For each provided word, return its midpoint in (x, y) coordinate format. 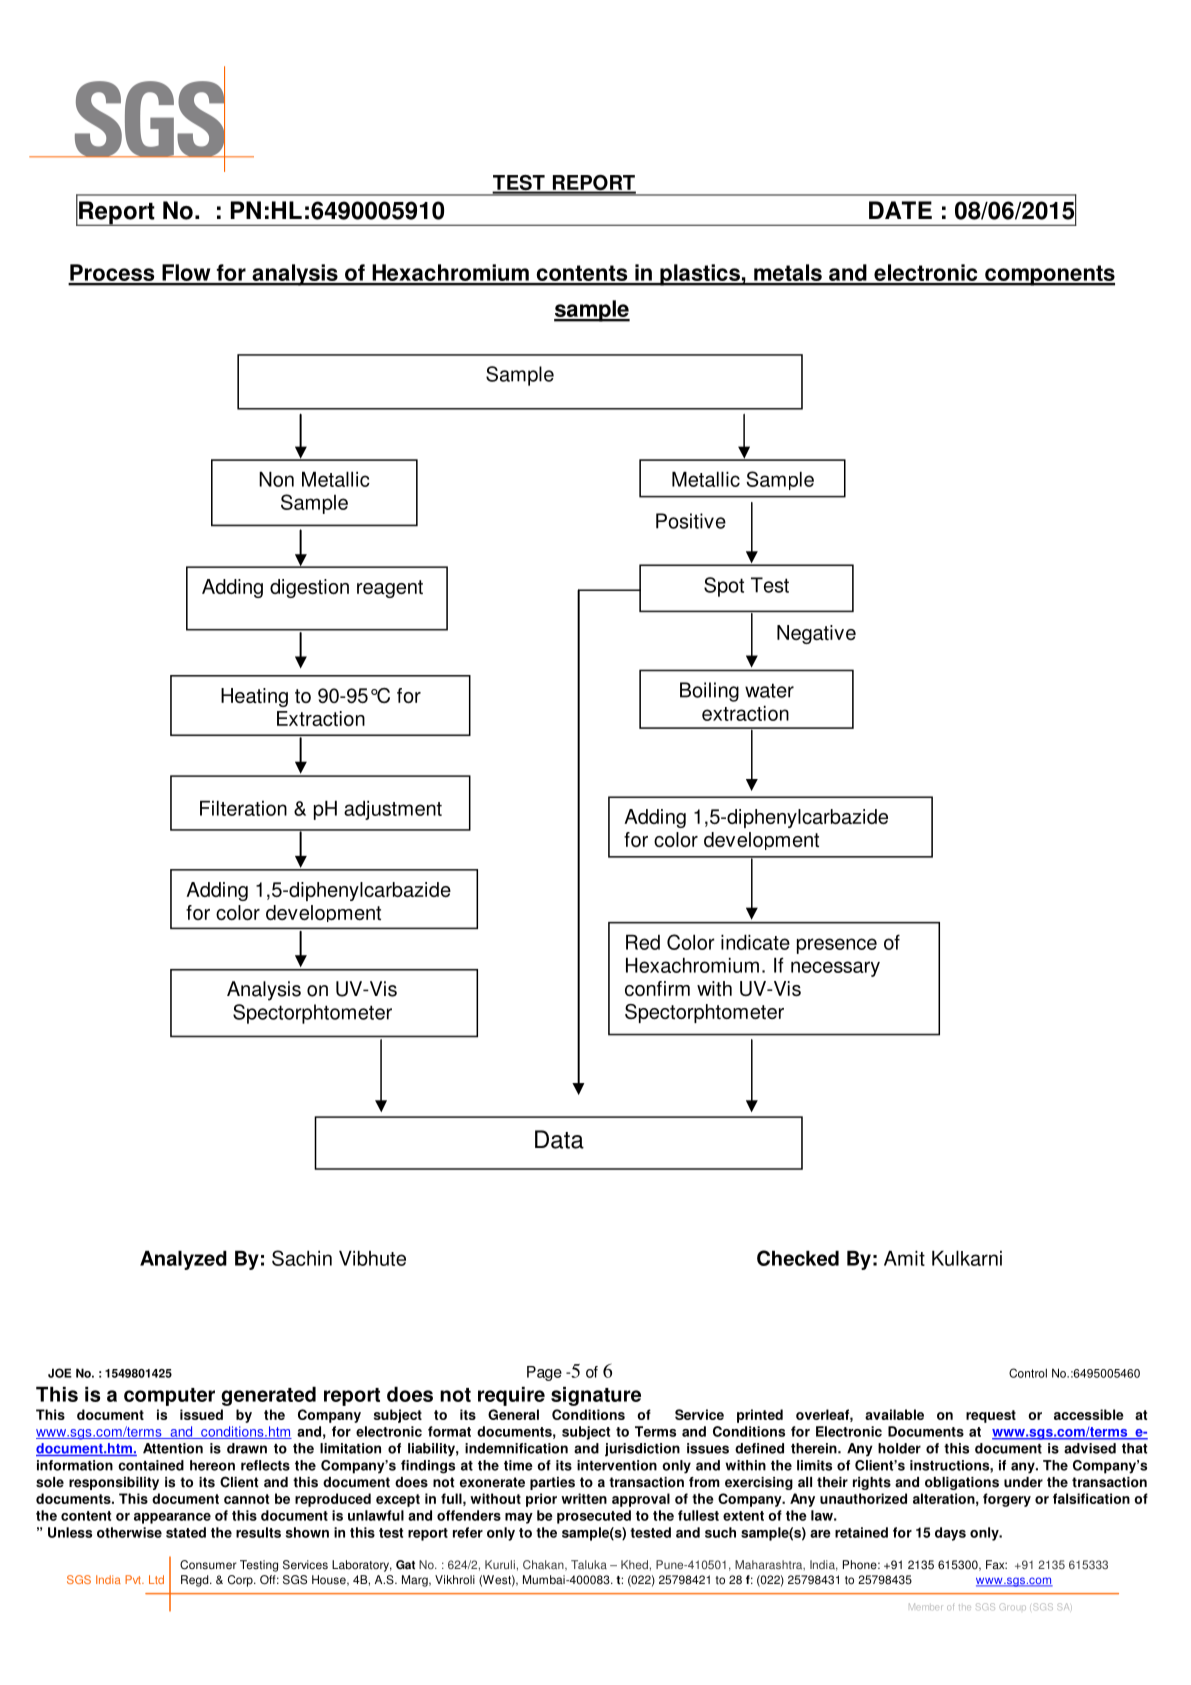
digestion (309, 588)
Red (643, 942)
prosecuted (594, 1517)
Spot (724, 587)
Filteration (243, 808)
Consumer (208, 1565)
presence (837, 946)
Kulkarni (967, 1258)
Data (559, 1139)
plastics (700, 275)
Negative (816, 634)
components (1049, 275)
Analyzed (183, 1260)
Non (276, 479)
